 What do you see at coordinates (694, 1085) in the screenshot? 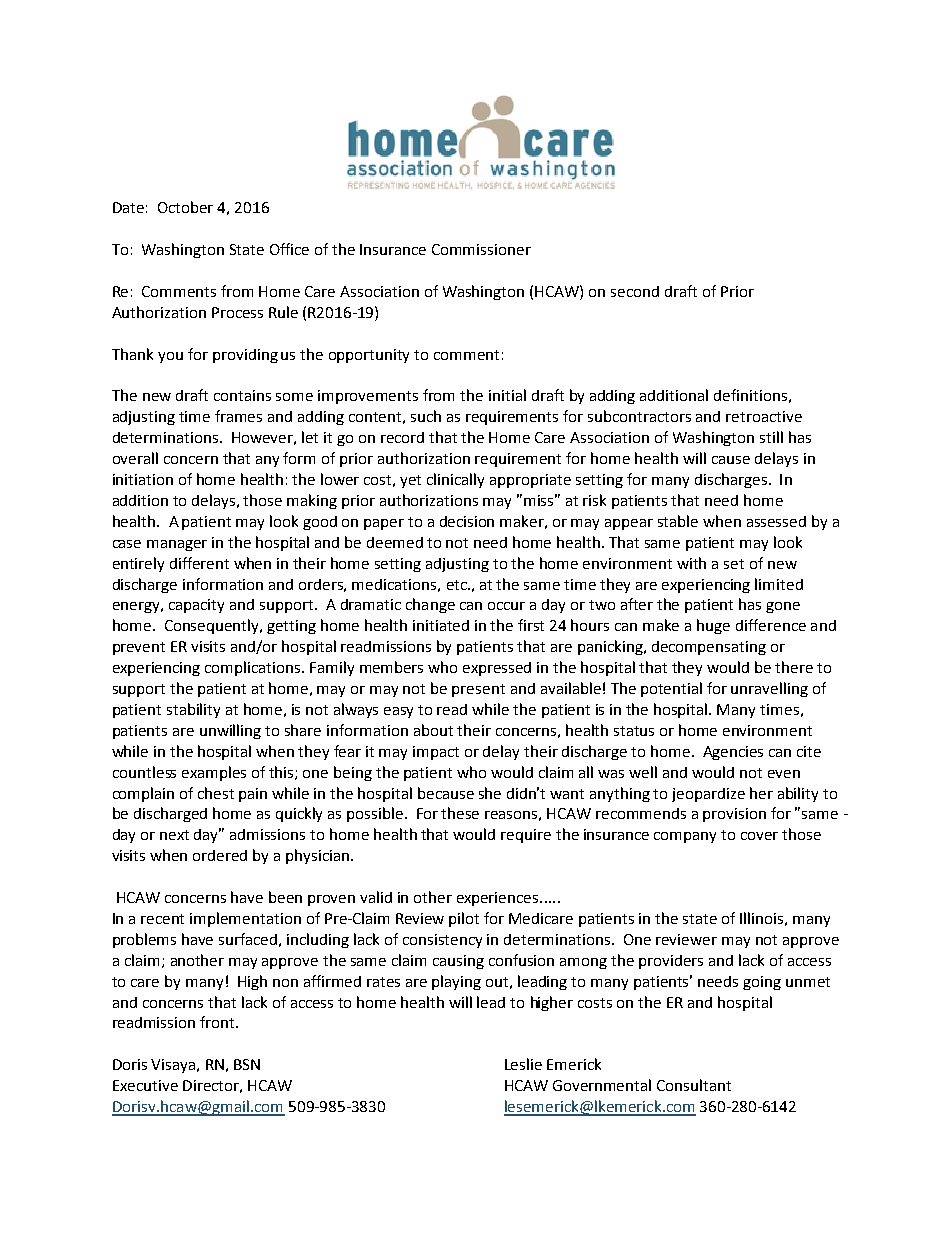
I see `Consultant` at bounding box center [694, 1085].
